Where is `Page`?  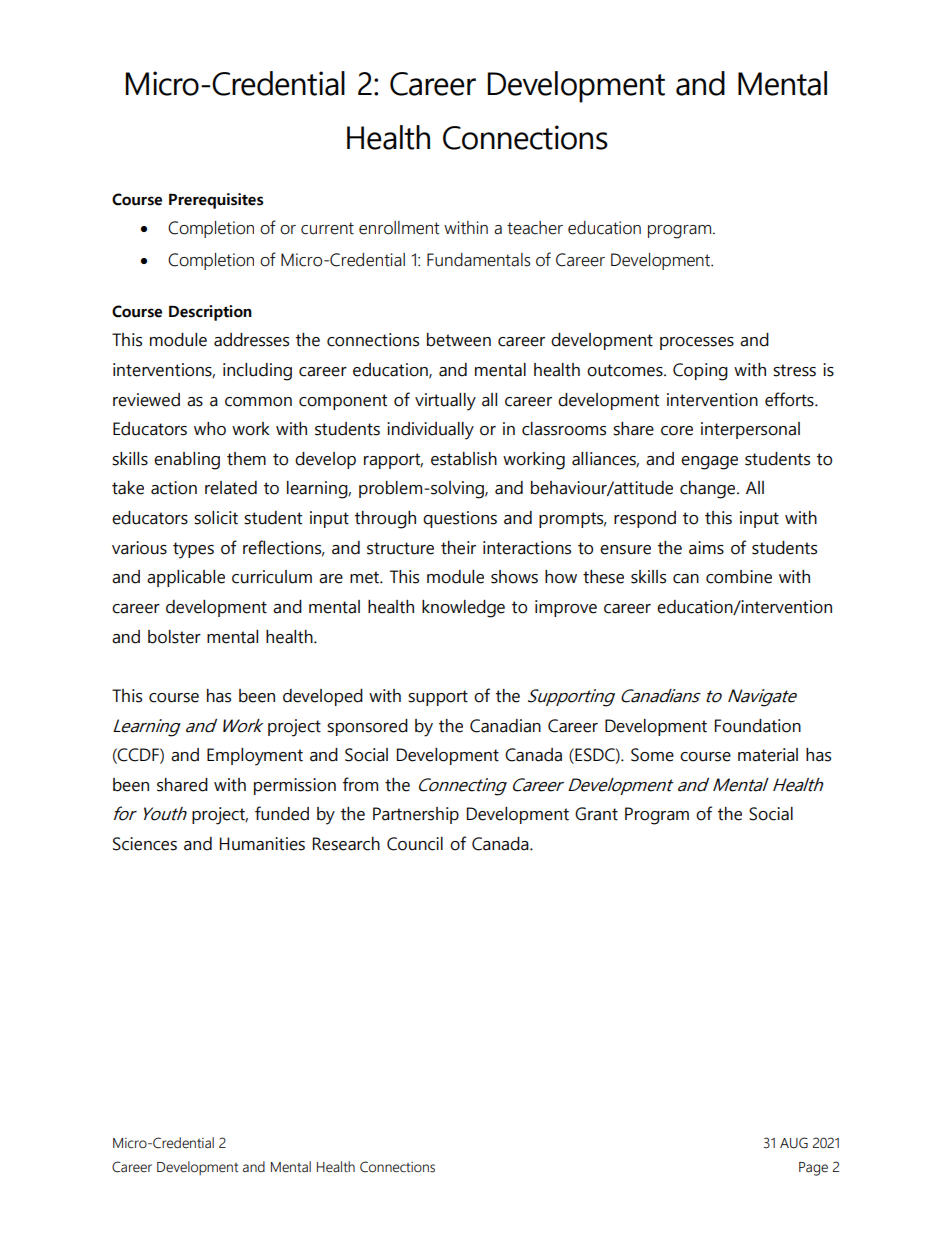 Page is located at coordinates (813, 1169).
